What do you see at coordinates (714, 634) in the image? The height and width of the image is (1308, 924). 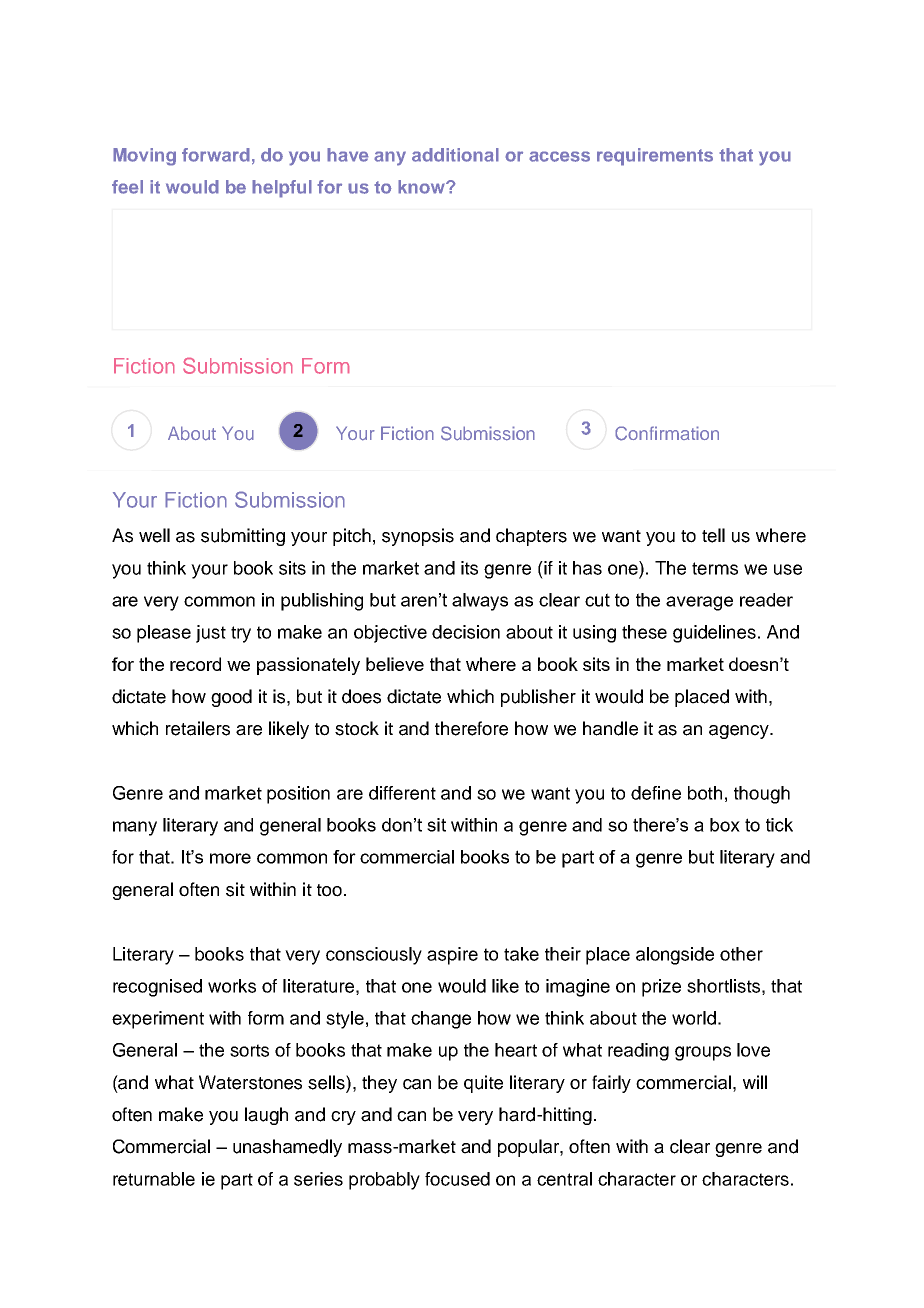 I see `guidelines` at bounding box center [714, 634].
